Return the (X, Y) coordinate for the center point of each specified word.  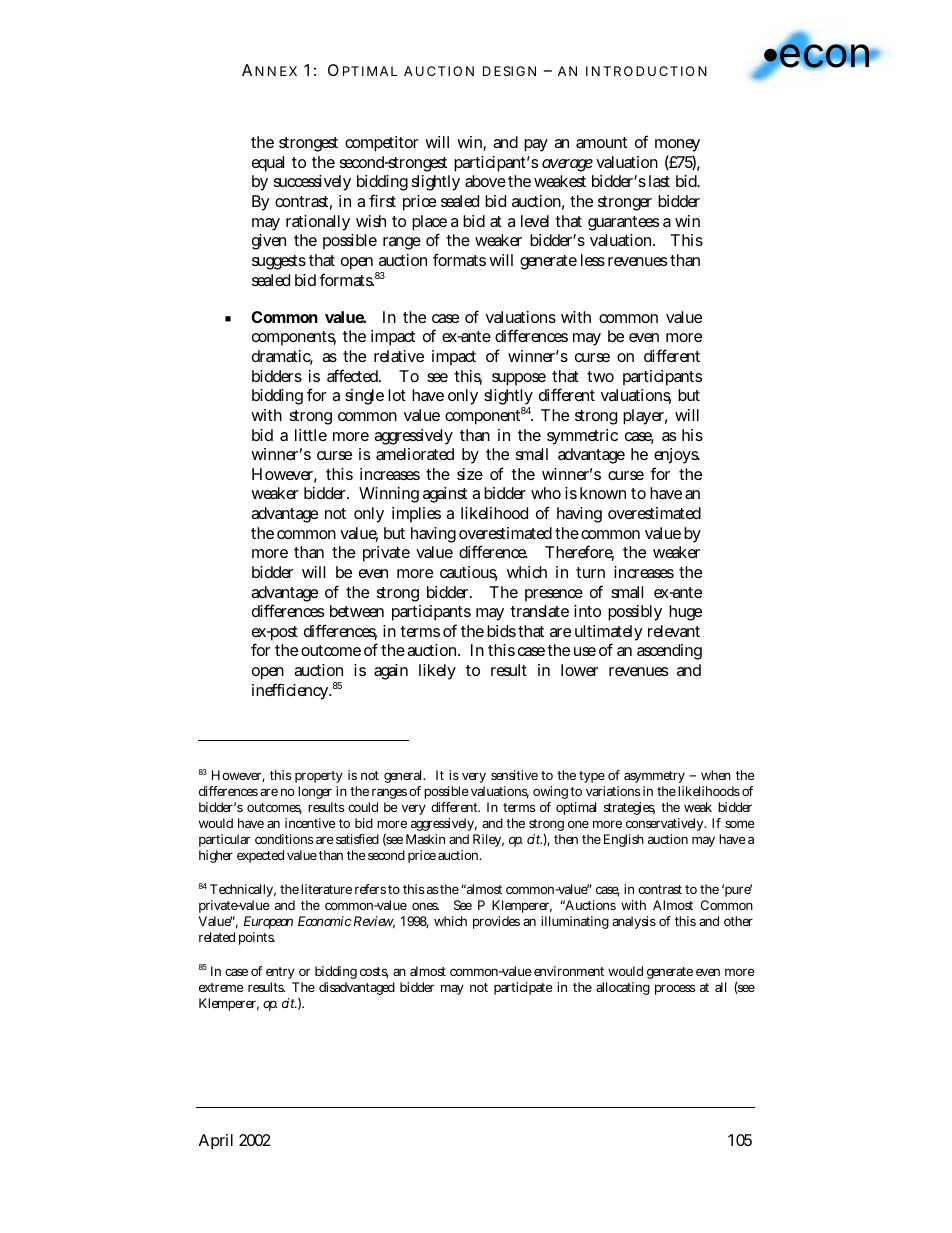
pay (536, 145)
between (357, 611)
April (216, 1142)
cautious (469, 573)
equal (268, 164)
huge (685, 613)
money (677, 145)
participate (523, 988)
